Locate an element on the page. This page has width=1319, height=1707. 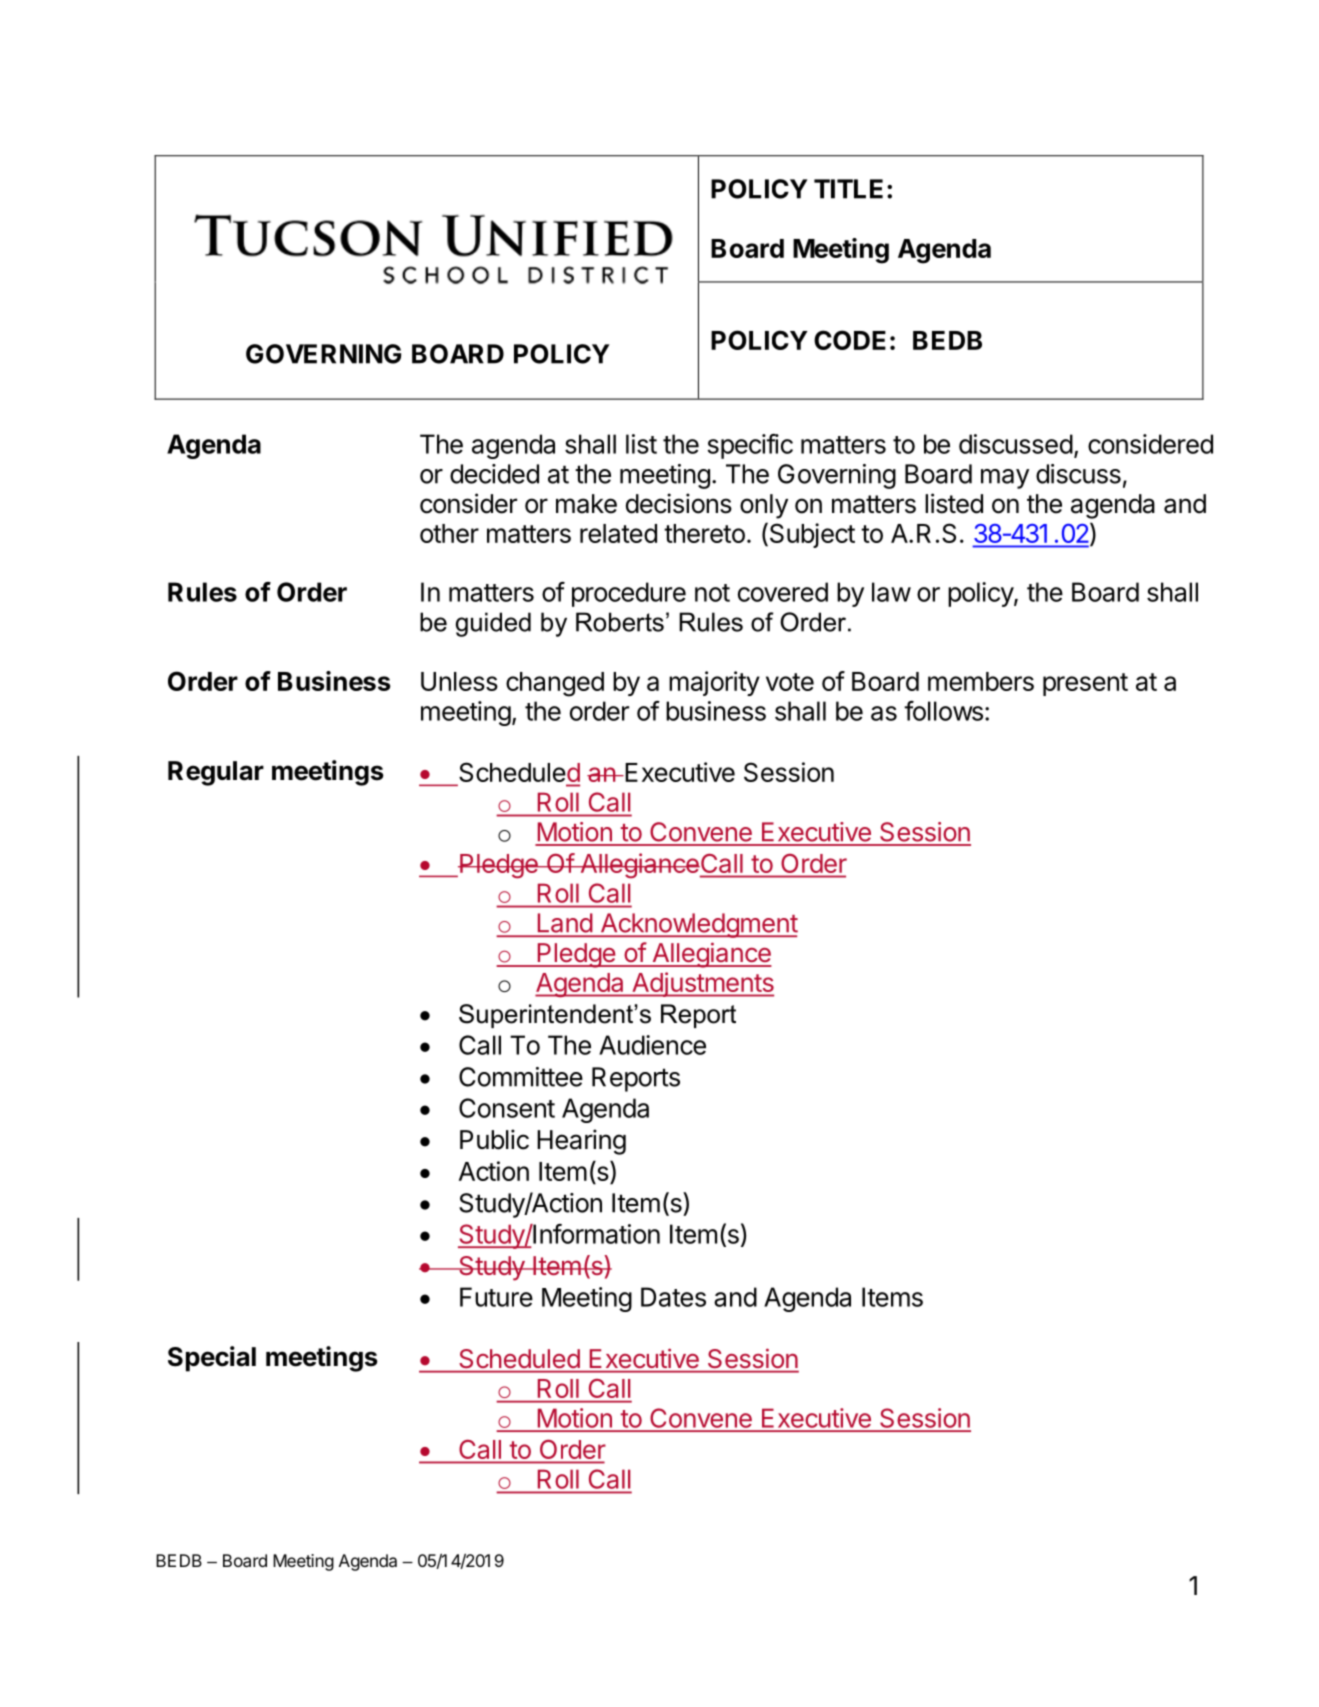
follows is located at coordinates (943, 711).
